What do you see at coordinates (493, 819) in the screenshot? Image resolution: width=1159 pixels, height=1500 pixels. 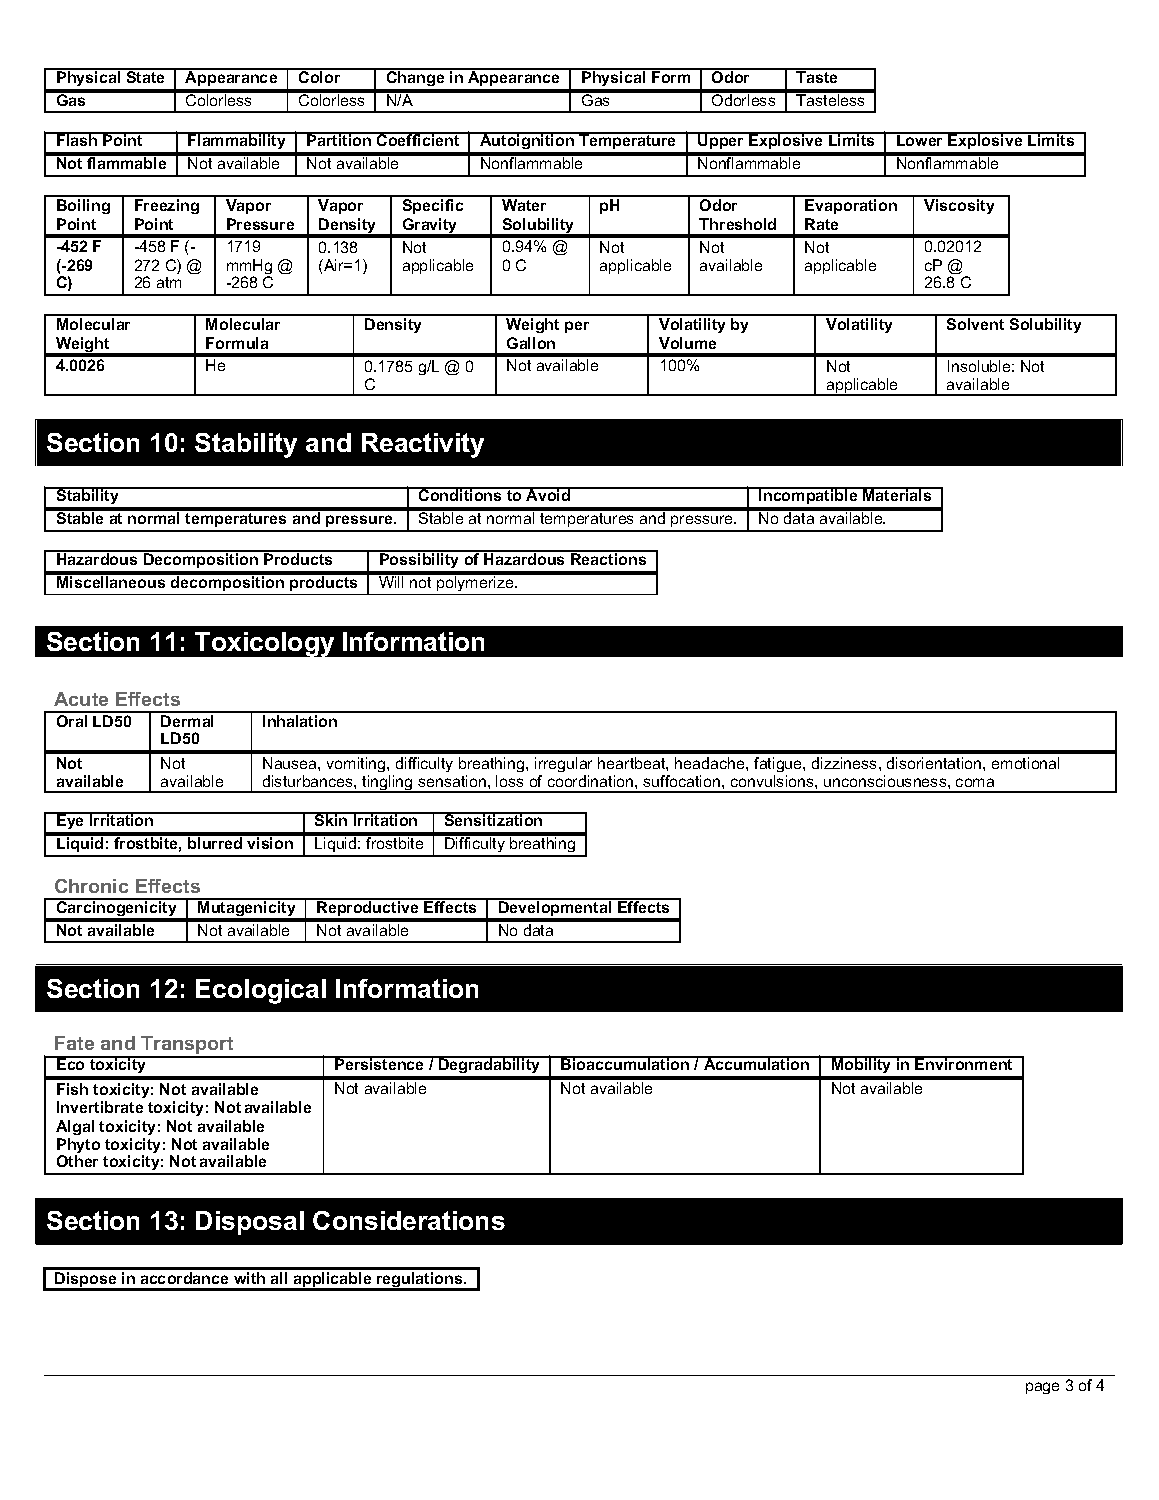 I see `Sensitization` at bounding box center [493, 819].
